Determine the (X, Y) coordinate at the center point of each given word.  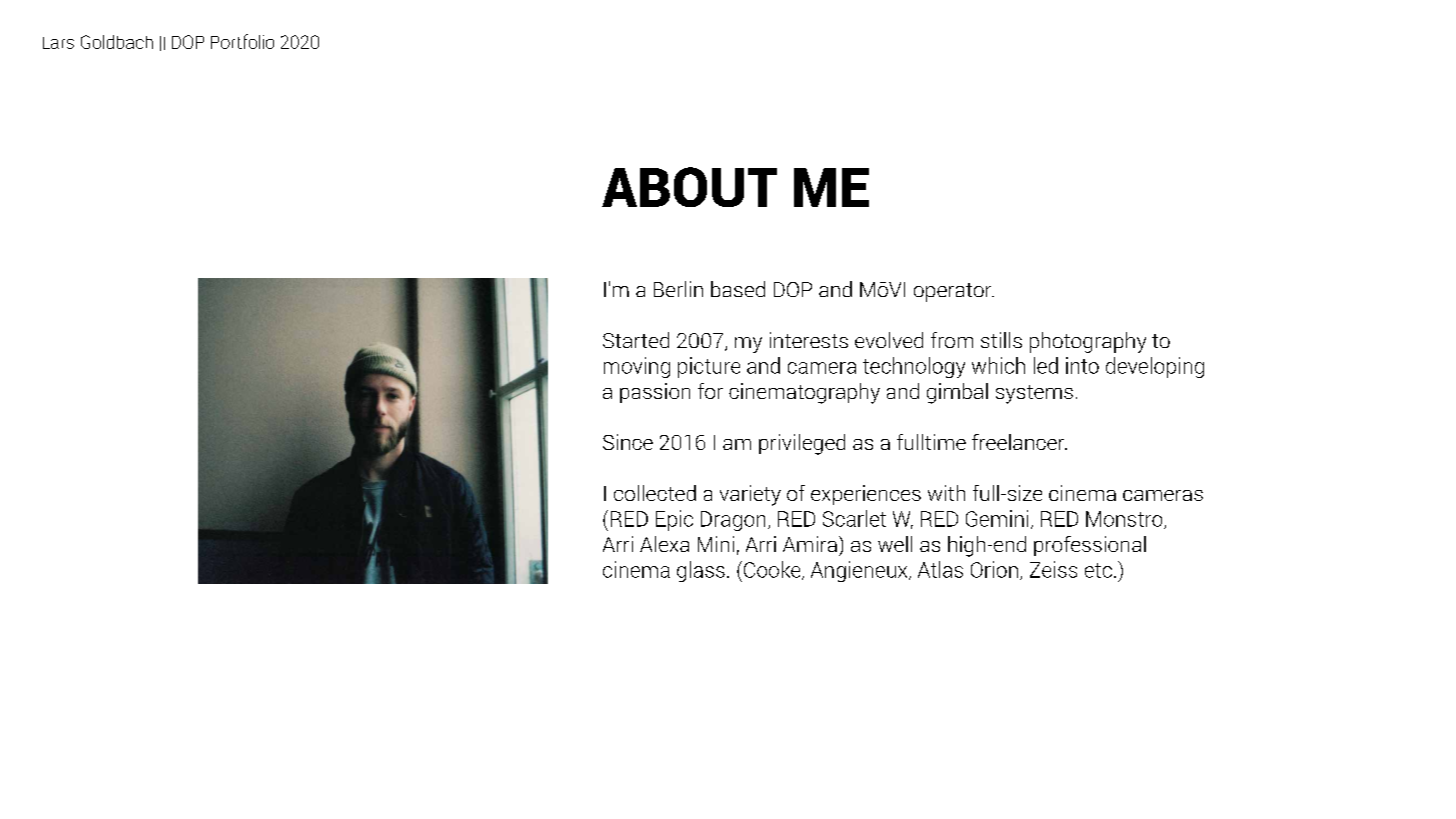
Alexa (664, 544)
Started (636, 340)
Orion (994, 569)
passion (655, 393)
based (738, 289)
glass (701, 571)
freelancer (1019, 442)
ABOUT (689, 187)
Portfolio (242, 41)
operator (954, 292)
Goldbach (117, 42)
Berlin (678, 289)
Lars (58, 43)
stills (1001, 340)
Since (628, 442)
